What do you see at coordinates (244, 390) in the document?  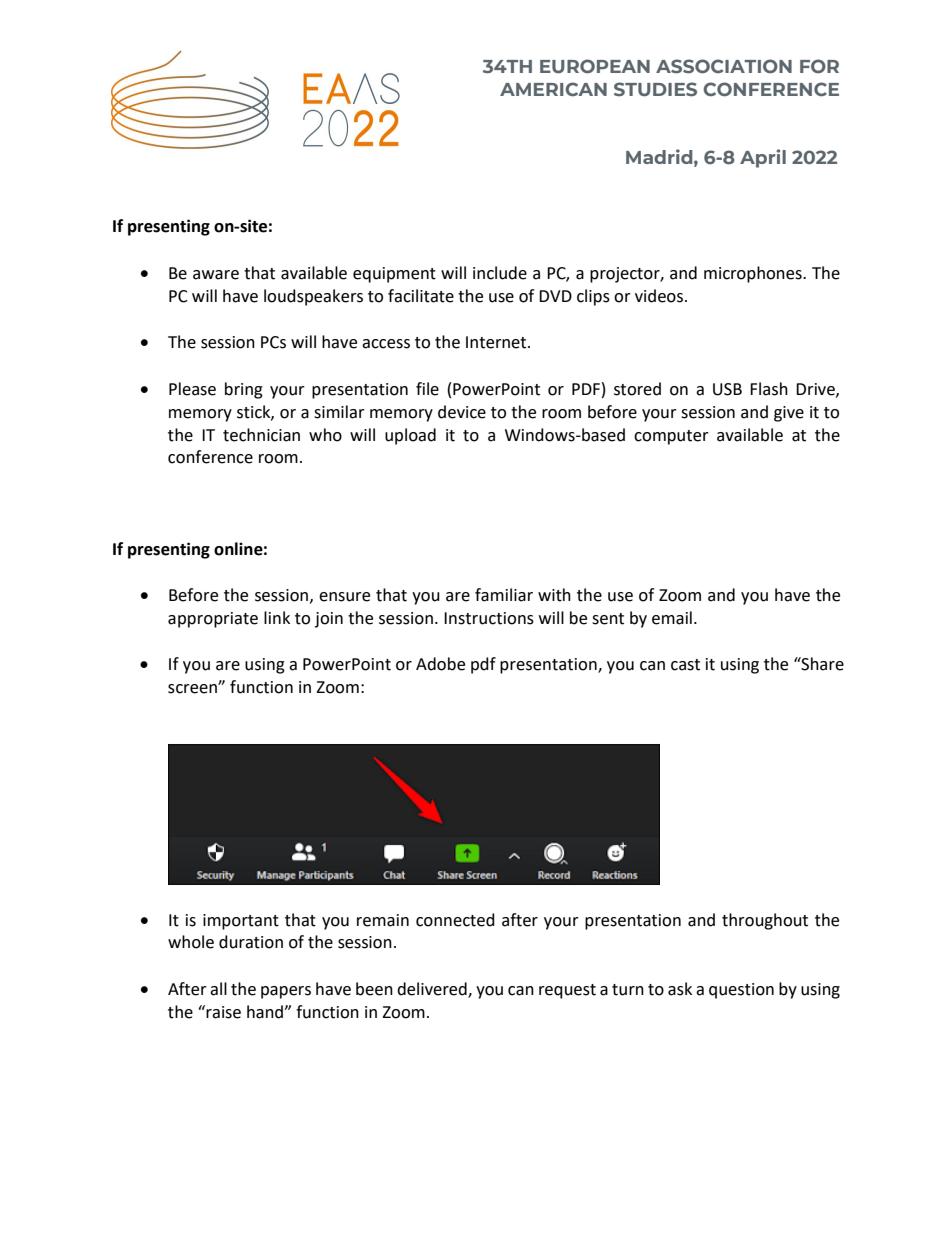 I see `bring` at bounding box center [244, 390].
